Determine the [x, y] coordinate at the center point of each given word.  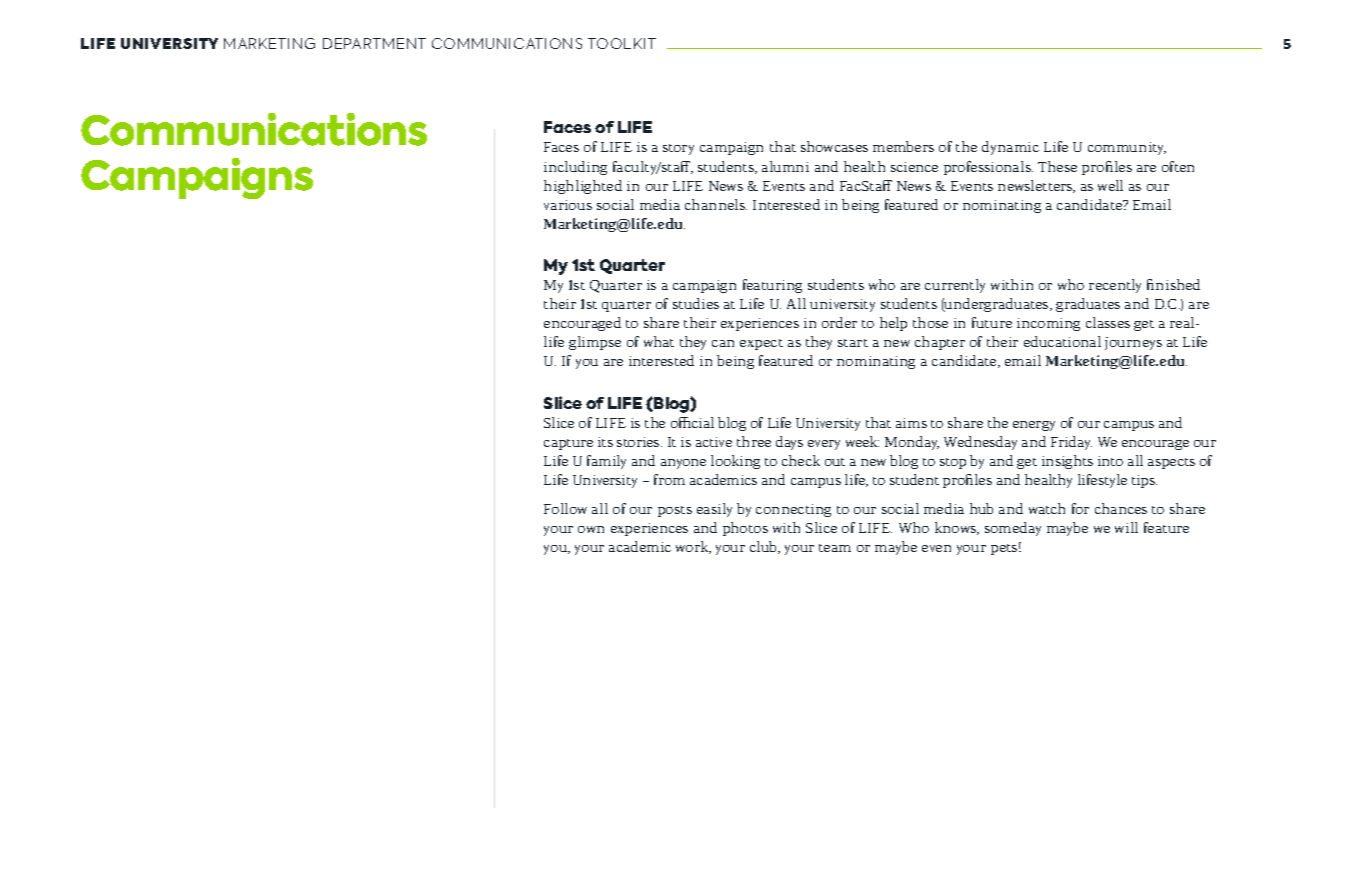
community [1127, 148]
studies [696, 303]
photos [745, 529]
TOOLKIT [622, 43]
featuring [772, 286]
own [591, 529]
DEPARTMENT [374, 43]
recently [1115, 286]
